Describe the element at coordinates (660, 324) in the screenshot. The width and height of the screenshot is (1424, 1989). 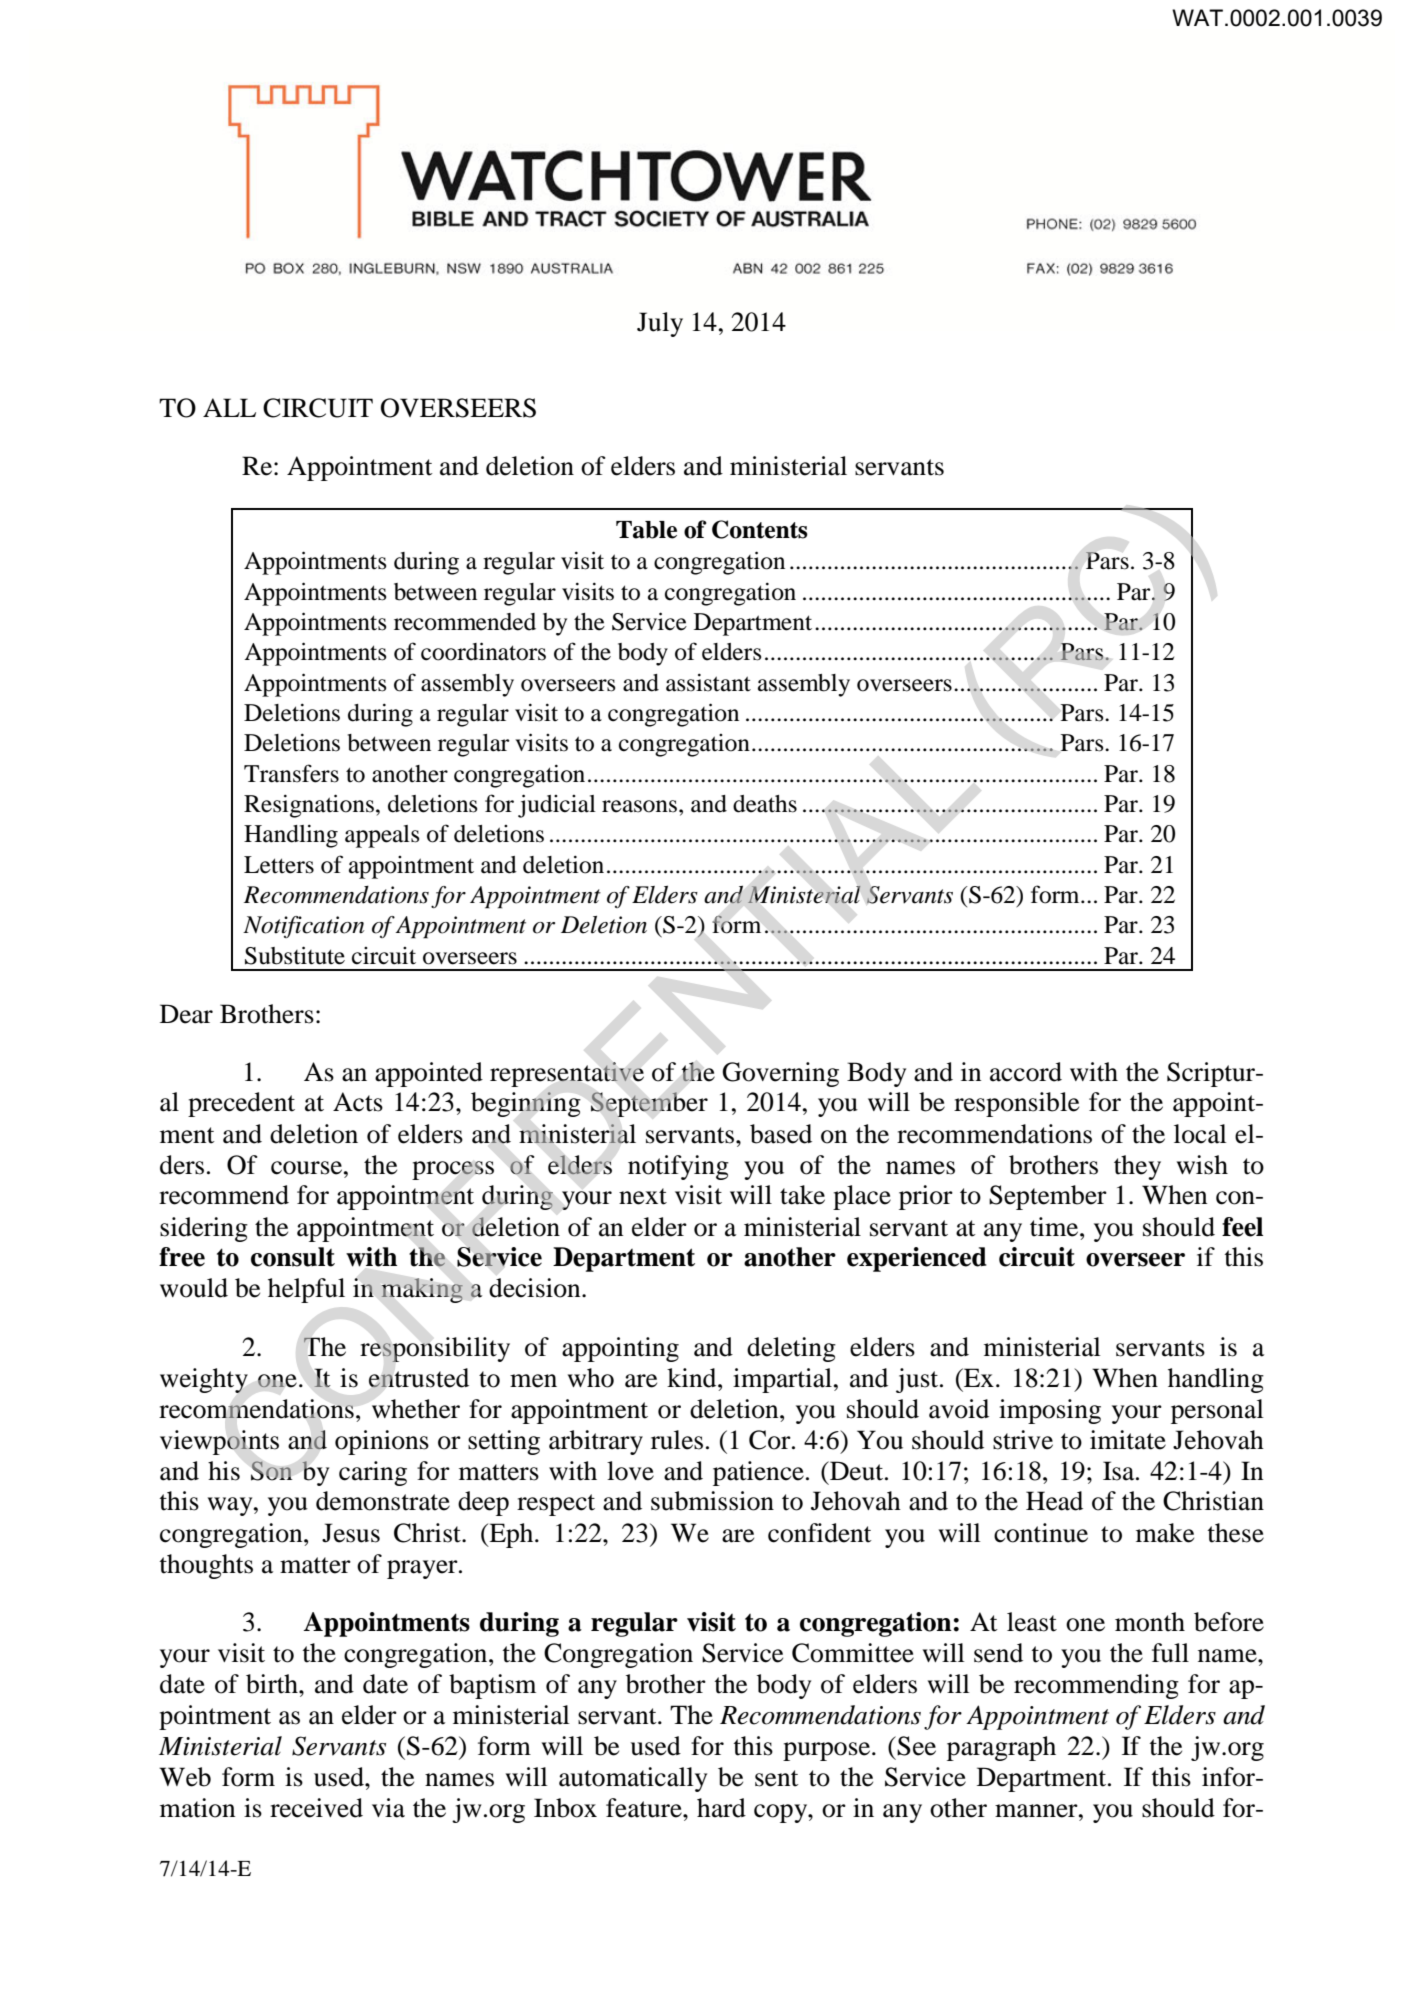
I see `July` at that location.
